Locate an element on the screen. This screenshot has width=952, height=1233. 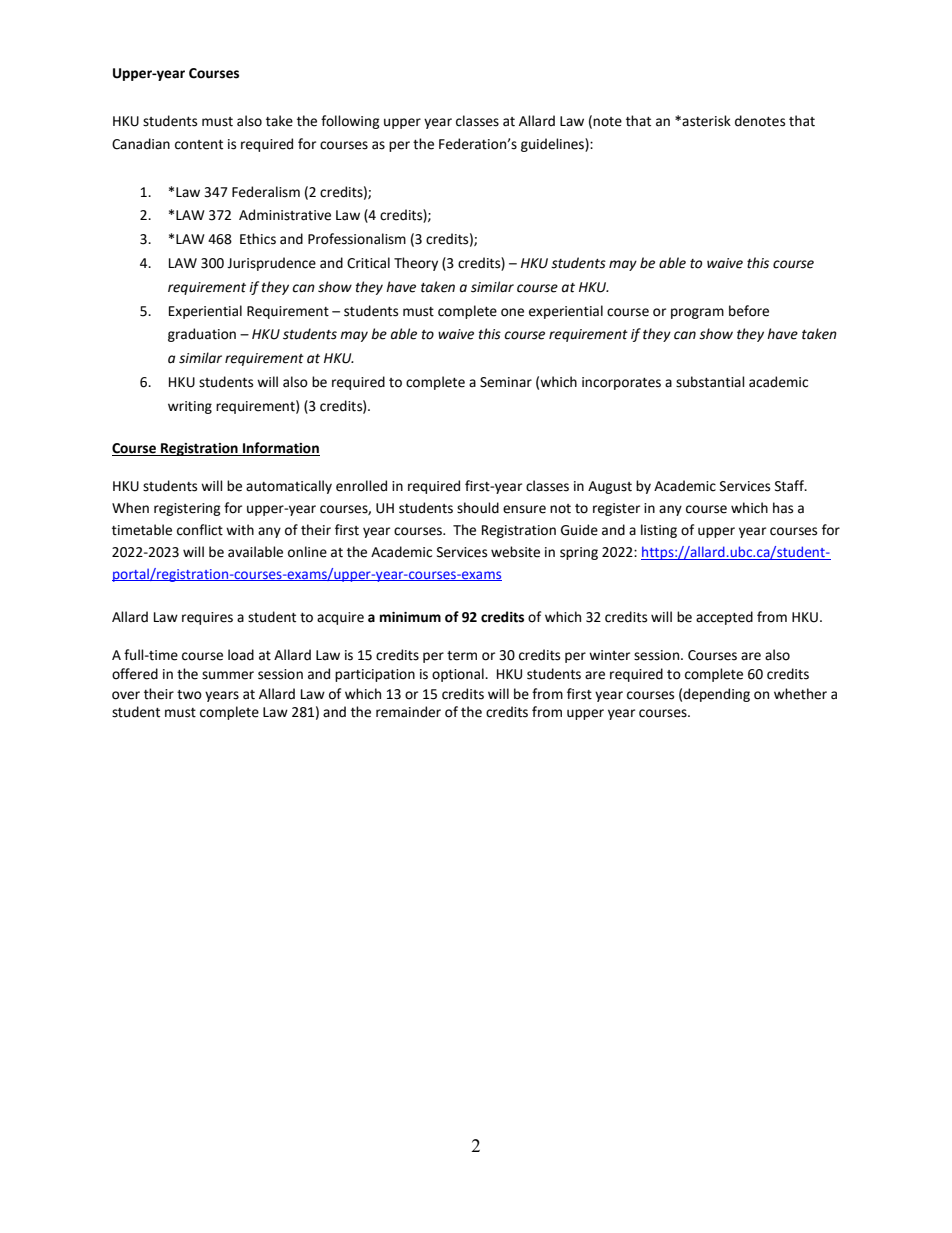
following is located at coordinates (350, 122).
